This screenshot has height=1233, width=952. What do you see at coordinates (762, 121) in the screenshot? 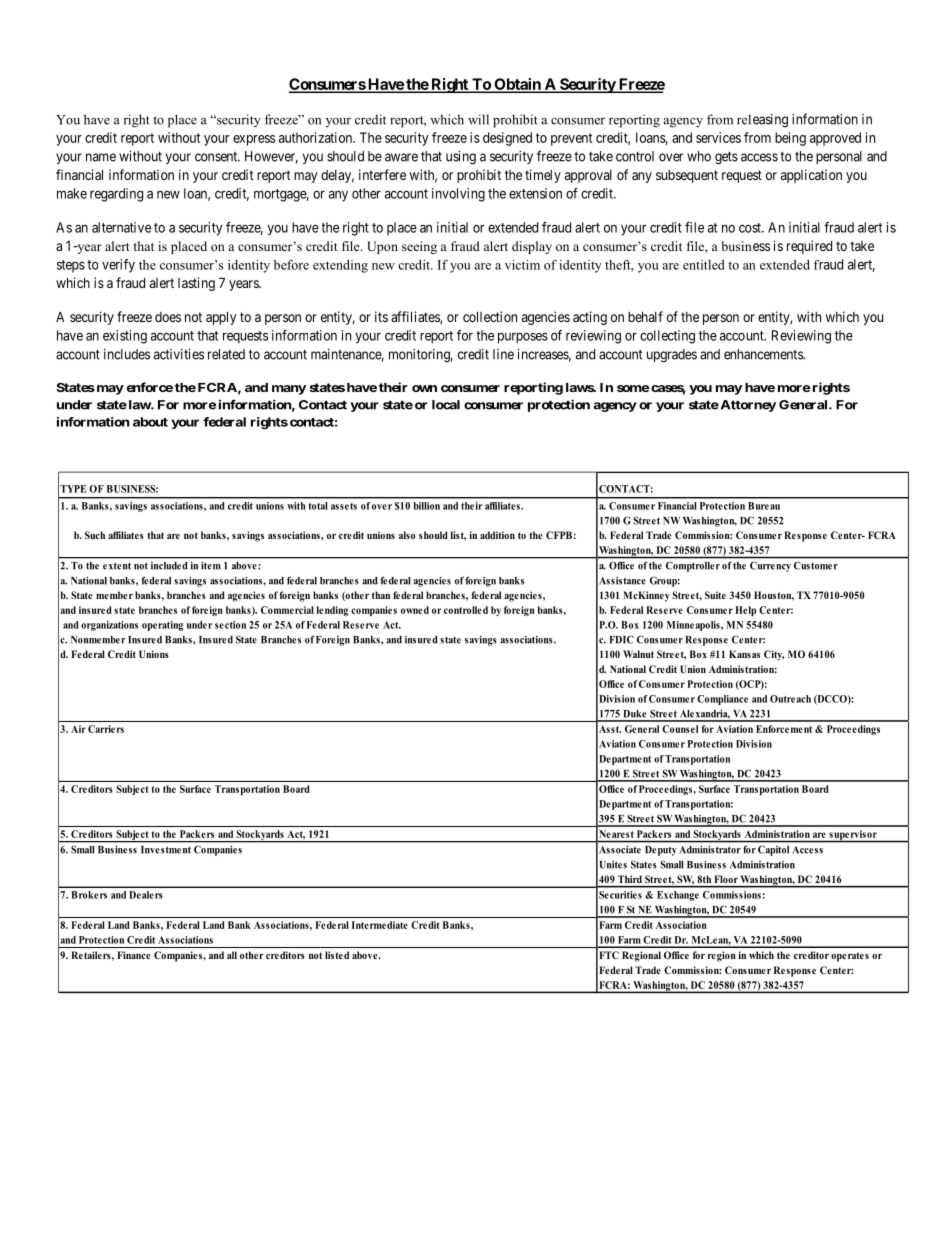
I see `releasing` at bounding box center [762, 121].
